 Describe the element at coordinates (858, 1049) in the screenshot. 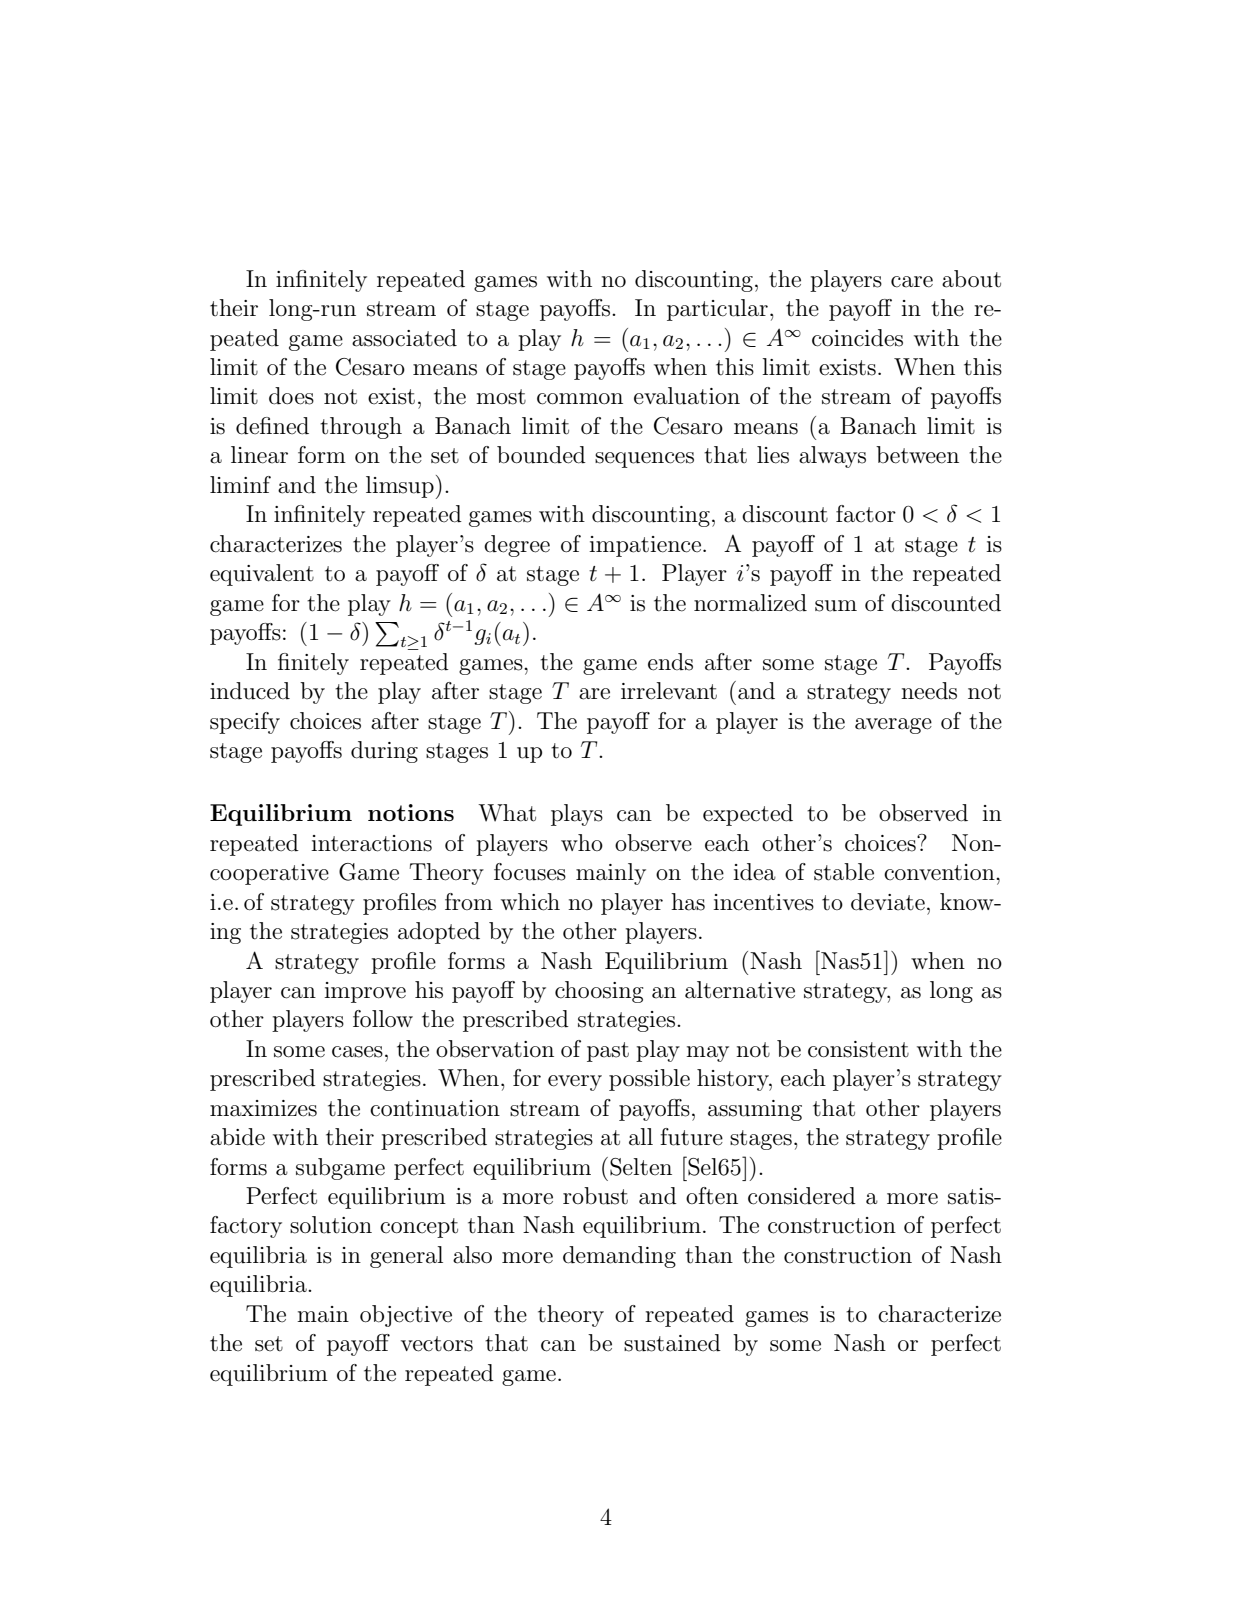

I see `consistent` at that location.
